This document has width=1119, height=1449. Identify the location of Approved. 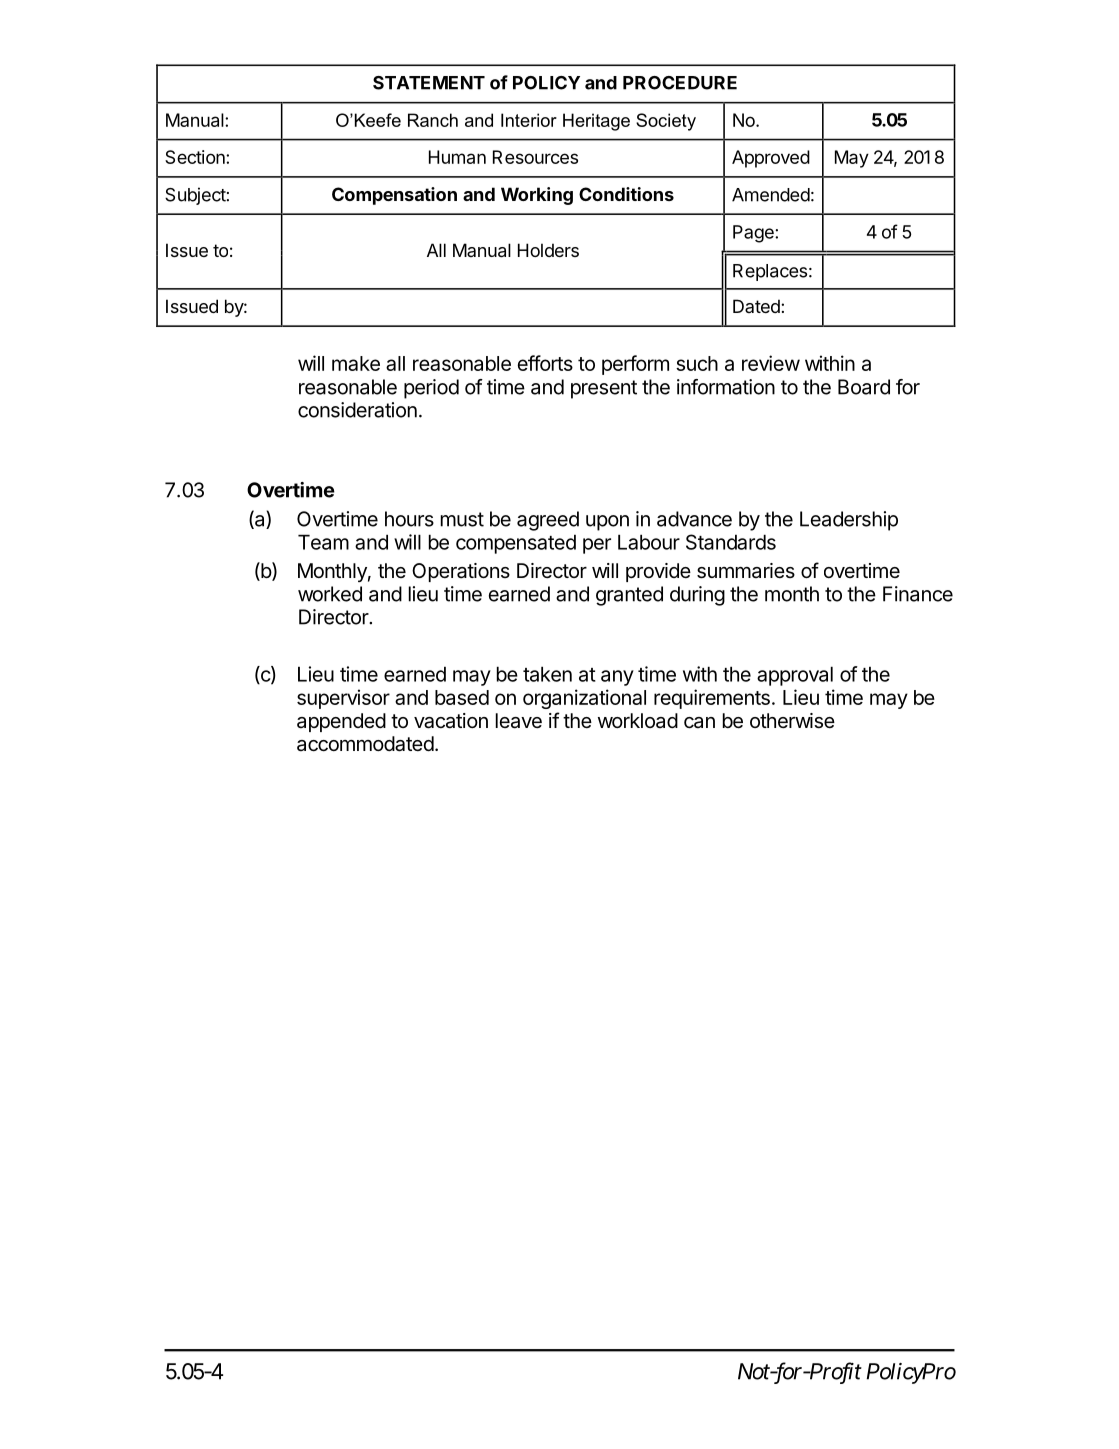
(771, 159).
